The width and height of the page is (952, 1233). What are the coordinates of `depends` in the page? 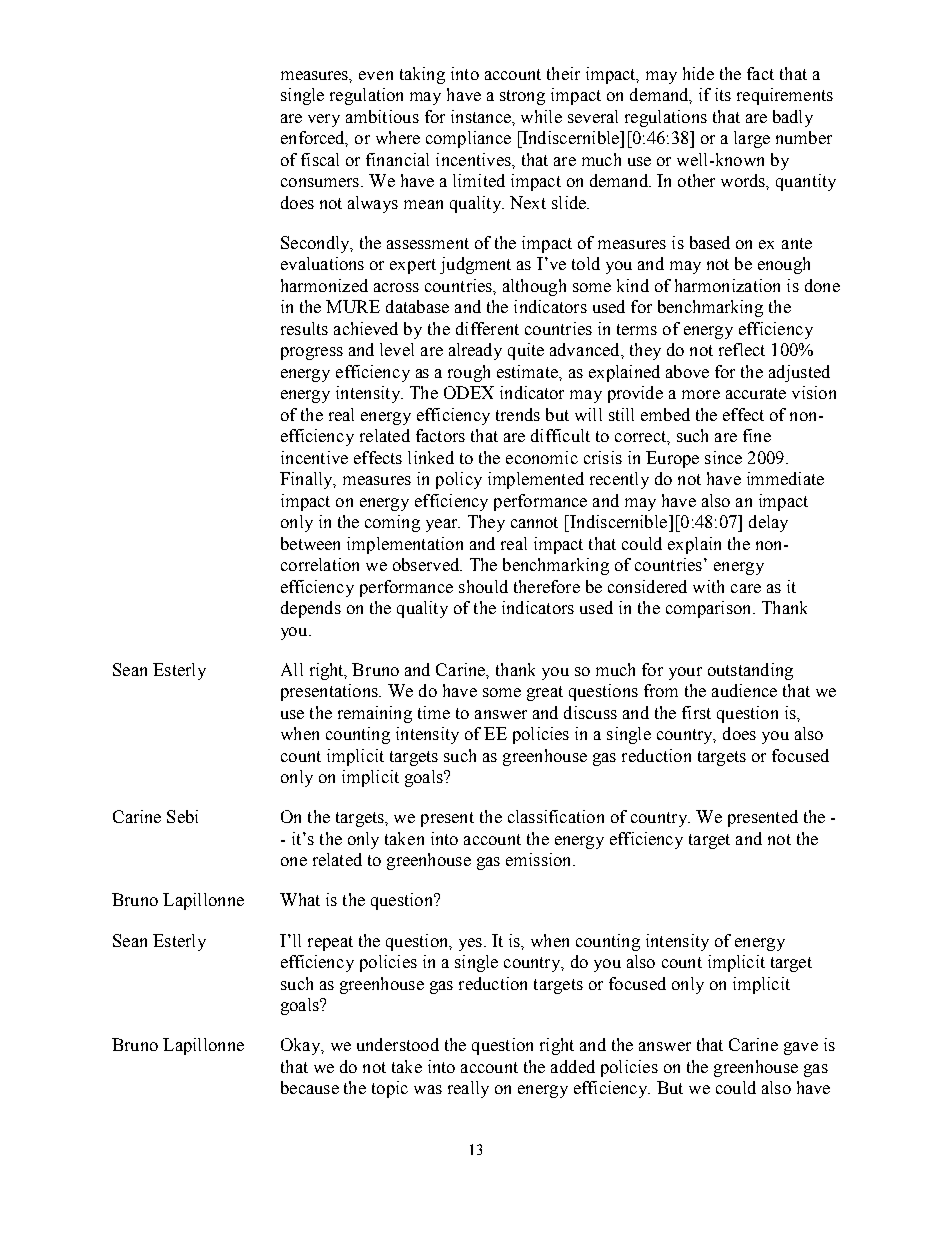 It's located at (311, 609).
